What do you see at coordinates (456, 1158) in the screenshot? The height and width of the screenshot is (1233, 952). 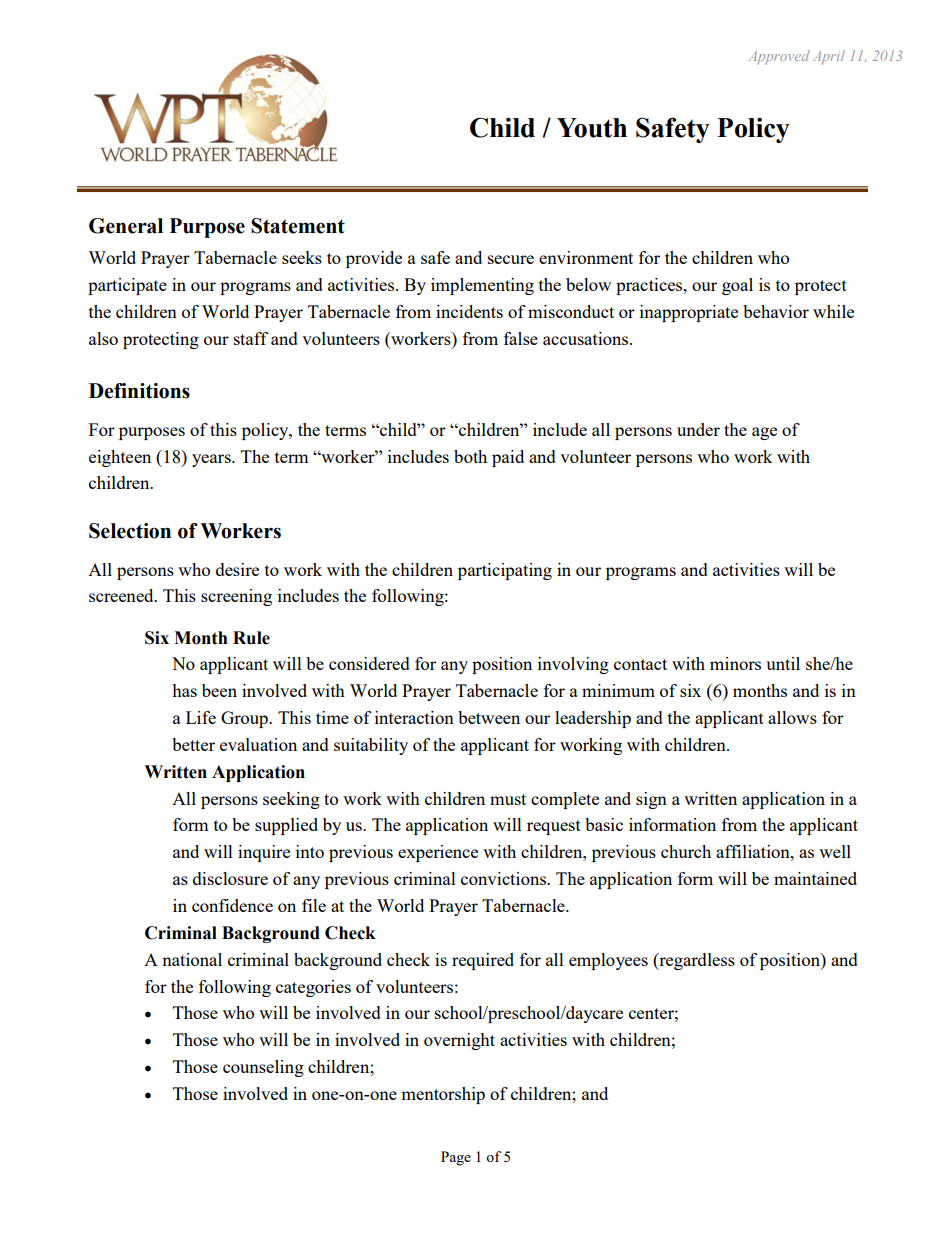 I see `Page` at bounding box center [456, 1158].
